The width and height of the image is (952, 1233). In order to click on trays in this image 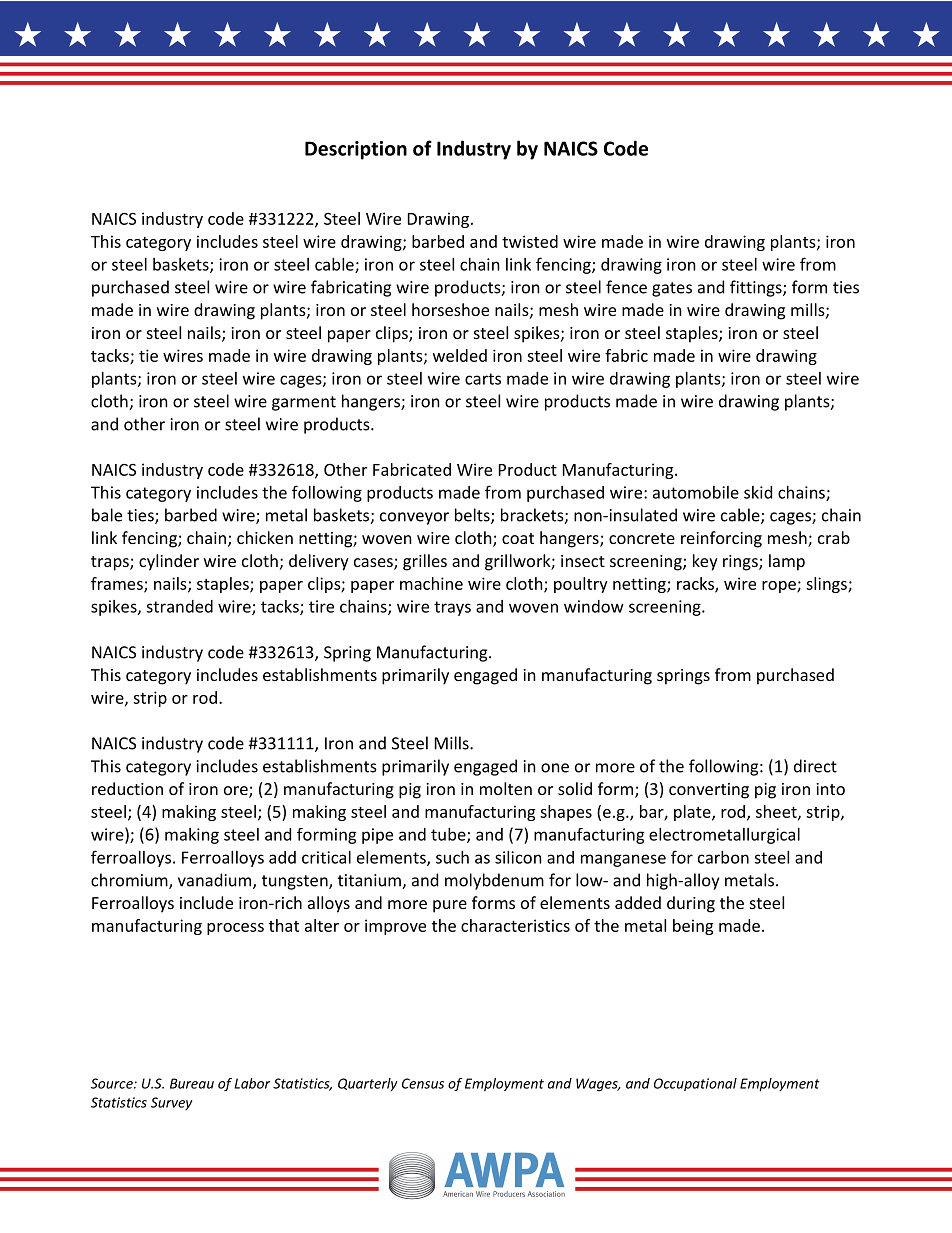, I will do `click(452, 608)`.
